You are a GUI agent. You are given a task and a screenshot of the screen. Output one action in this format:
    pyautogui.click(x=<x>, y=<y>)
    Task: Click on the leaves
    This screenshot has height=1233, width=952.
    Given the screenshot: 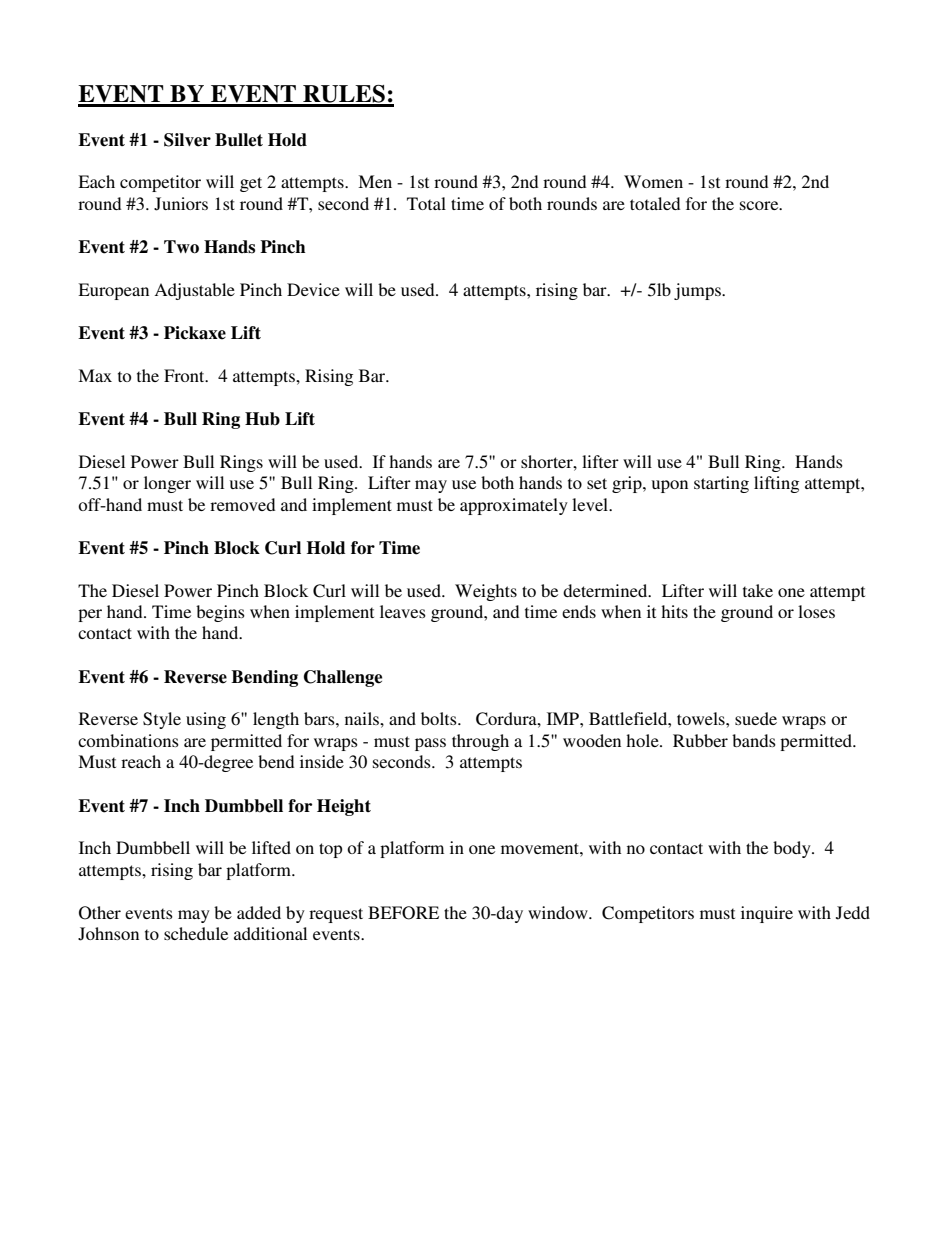 What is the action you would take?
    pyautogui.click(x=403, y=611)
